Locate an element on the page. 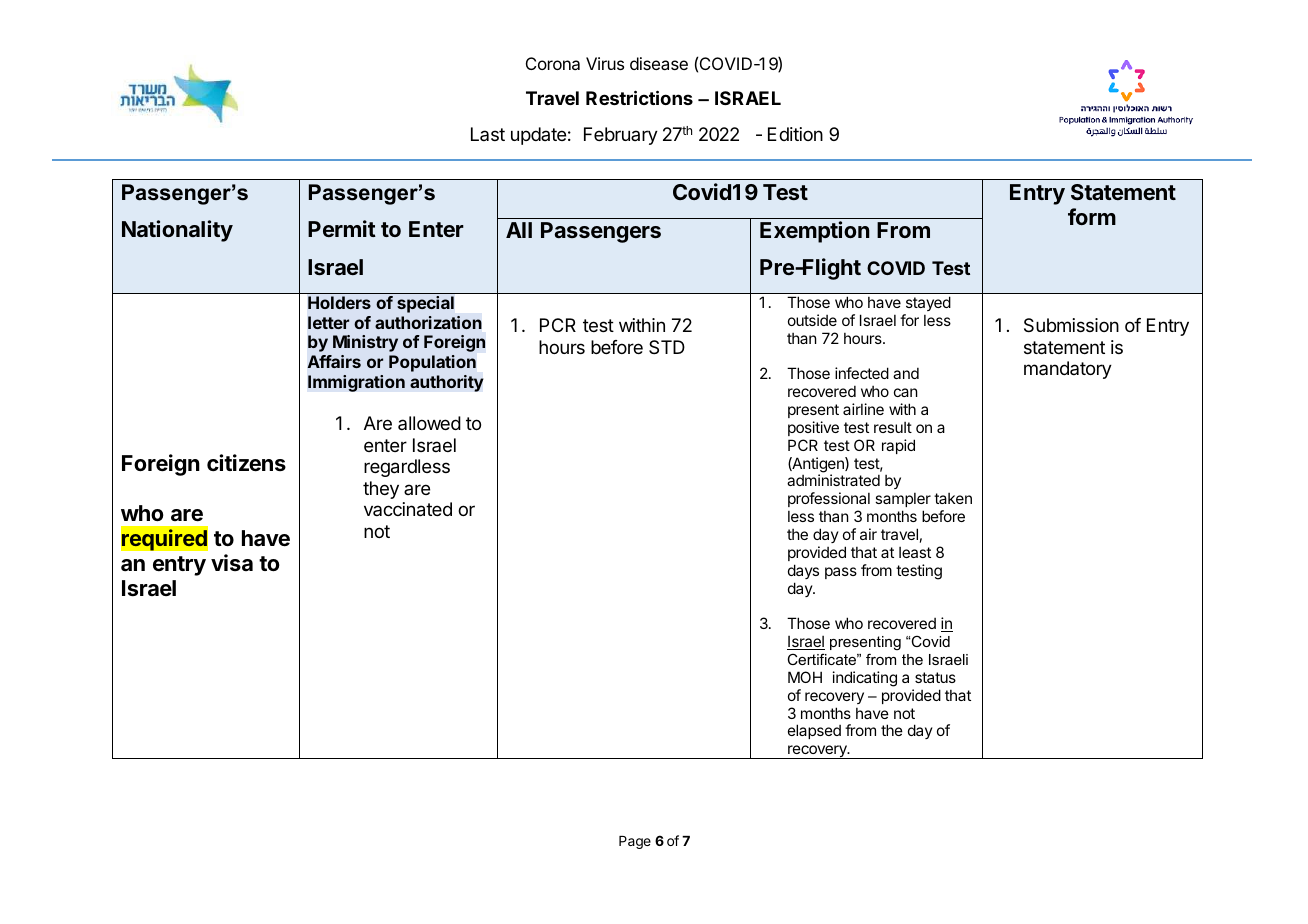 This document has height=924, width=1308. visa is located at coordinates (232, 562).
